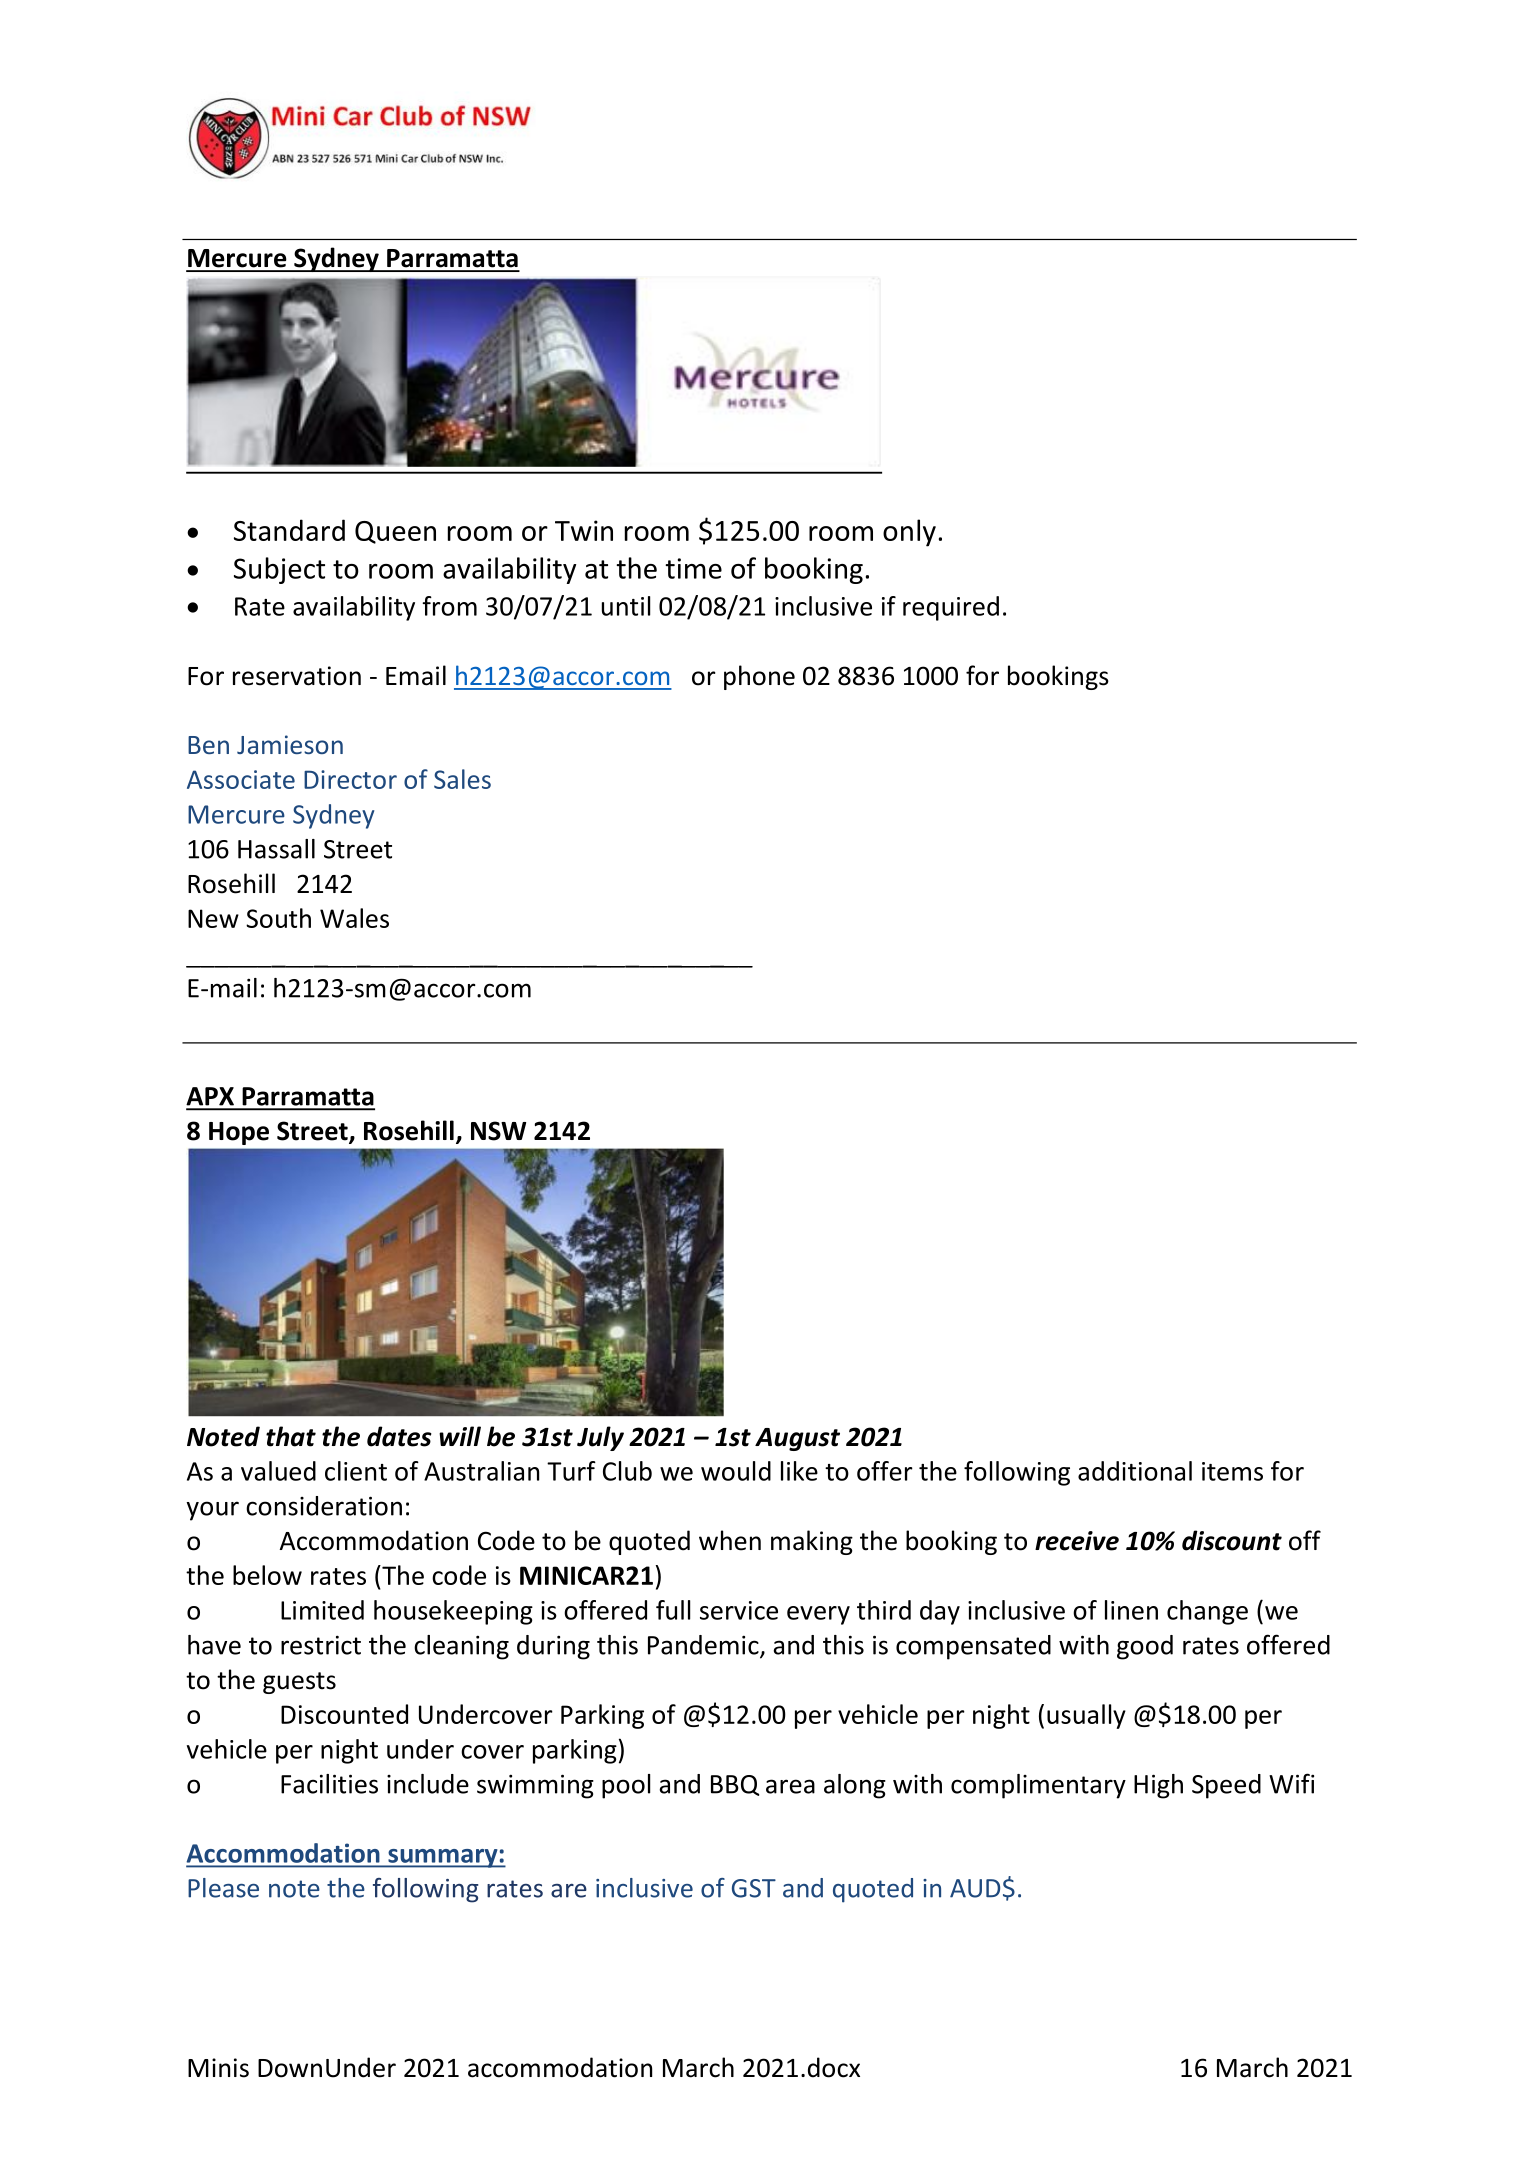  What do you see at coordinates (797, 1439) in the screenshot?
I see `August` at bounding box center [797, 1439].
